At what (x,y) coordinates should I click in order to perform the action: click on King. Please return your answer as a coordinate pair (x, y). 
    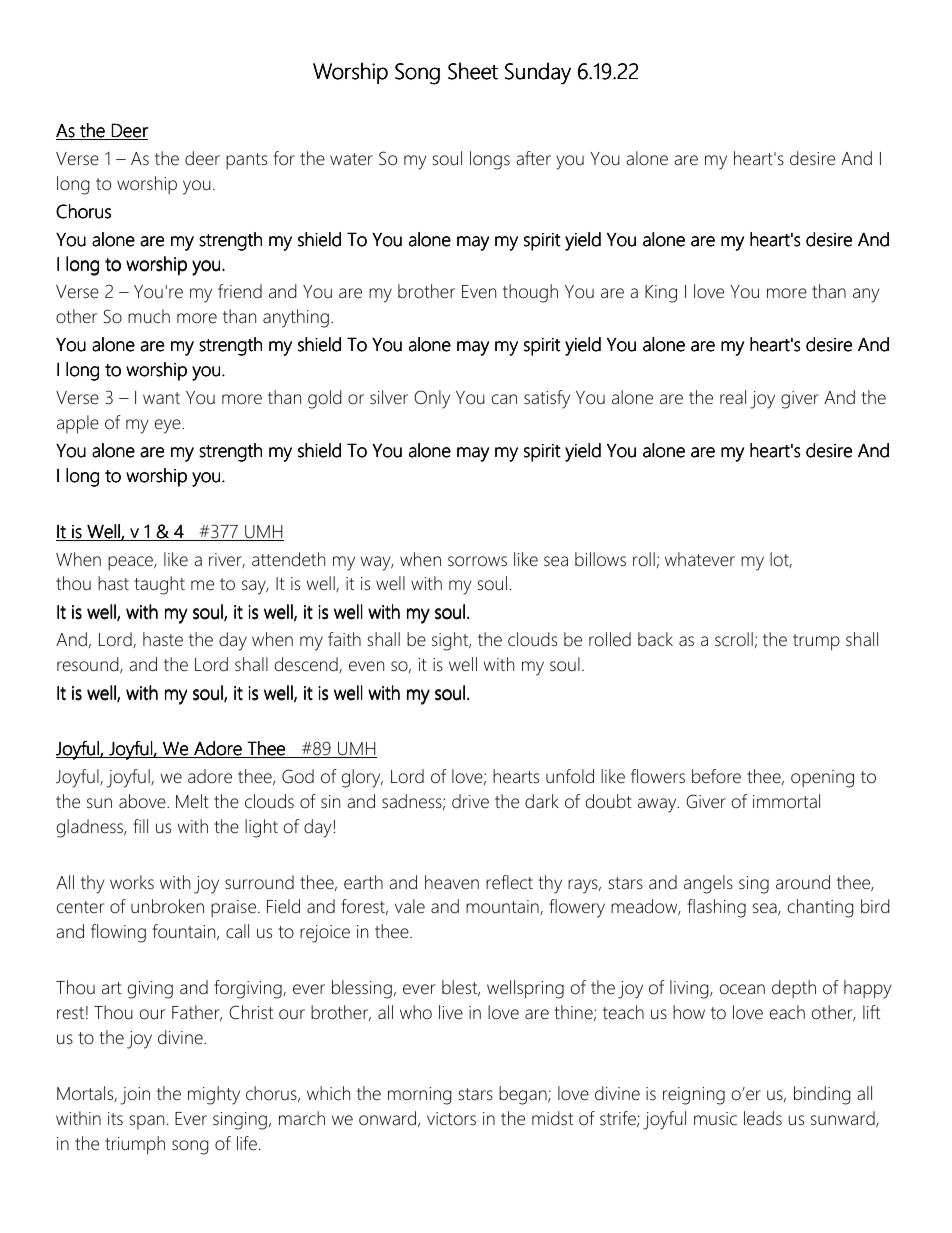
    Looking at the image, I should click on (661, 294).
